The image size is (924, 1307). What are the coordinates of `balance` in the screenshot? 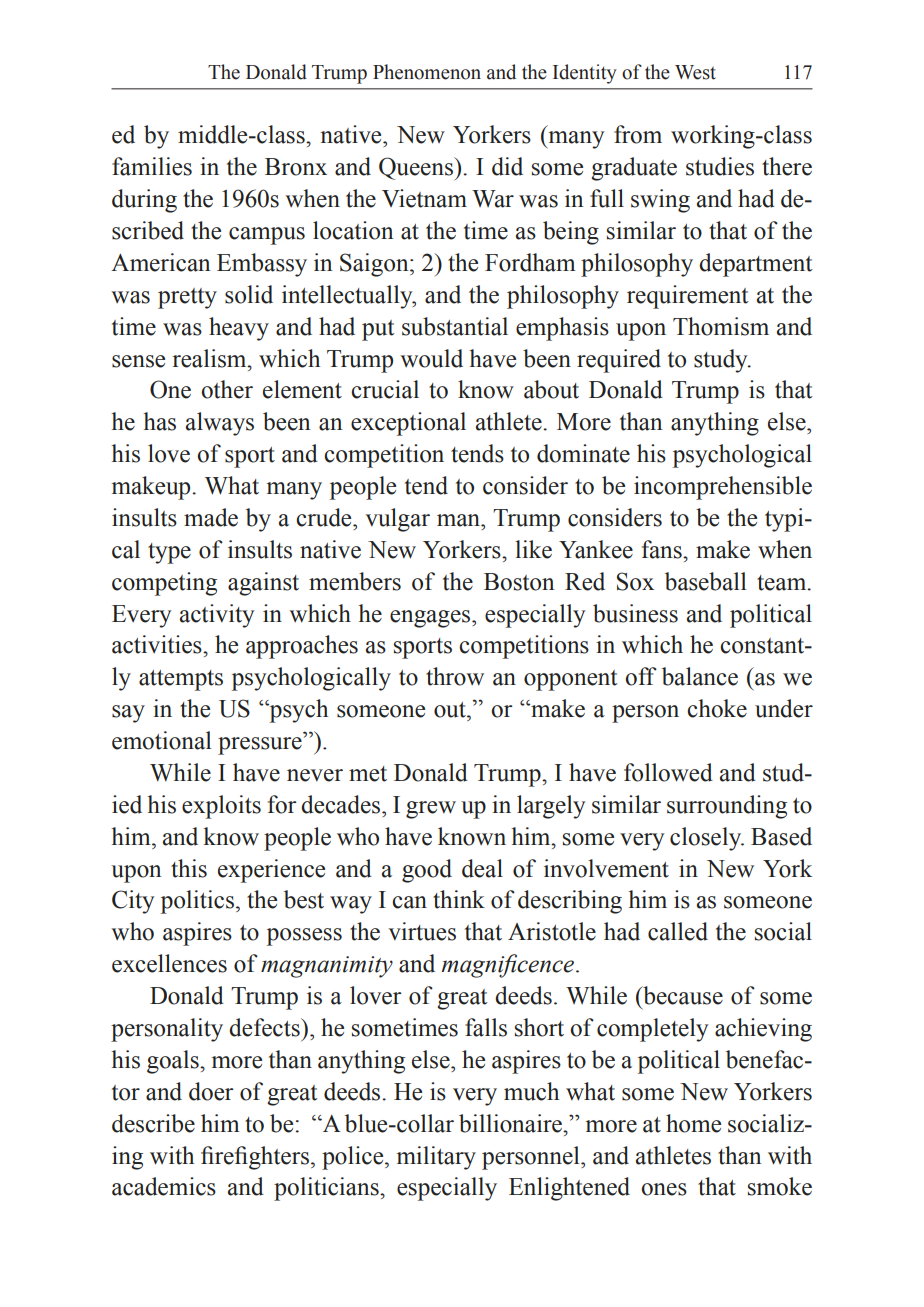 It's located at (700, 676).
